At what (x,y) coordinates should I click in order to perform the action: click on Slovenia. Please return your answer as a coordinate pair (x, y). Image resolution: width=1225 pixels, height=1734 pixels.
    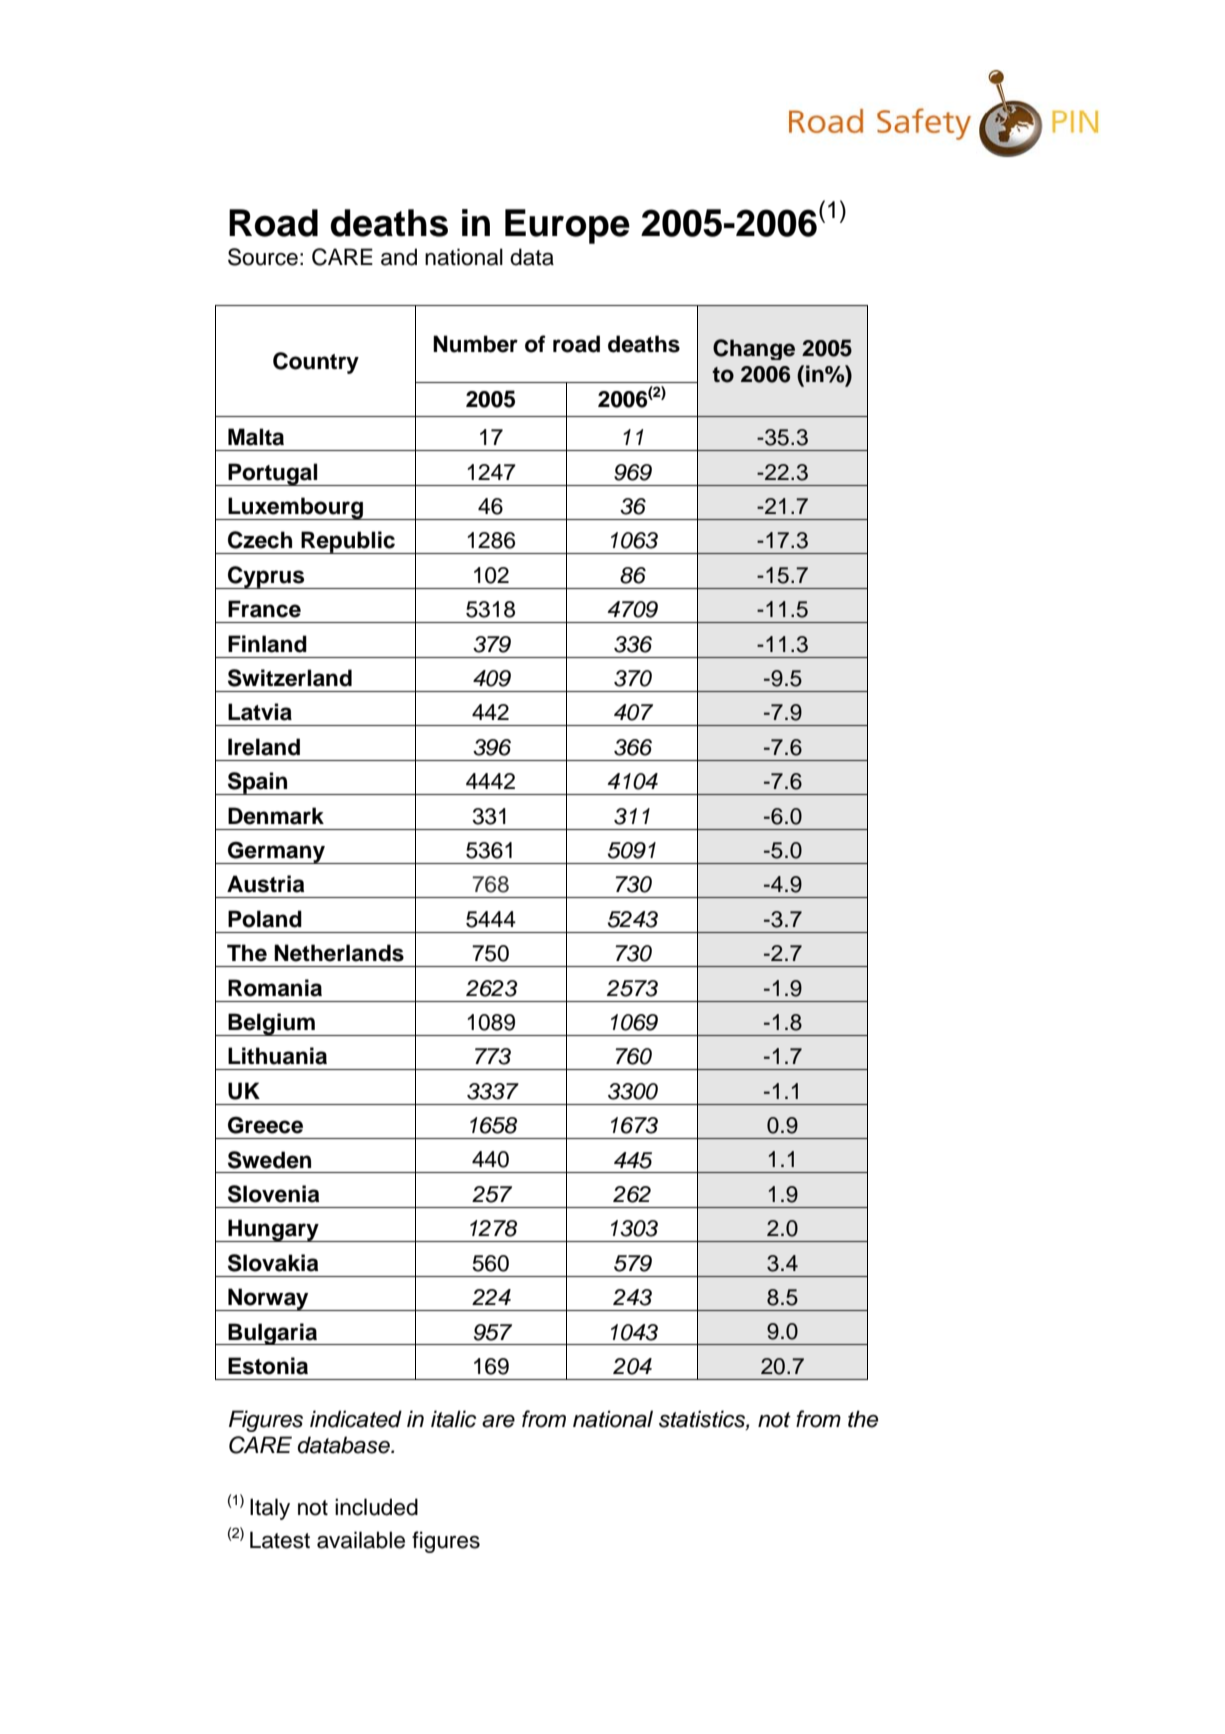
    Looking at the image, I should click on (273, 1194).
